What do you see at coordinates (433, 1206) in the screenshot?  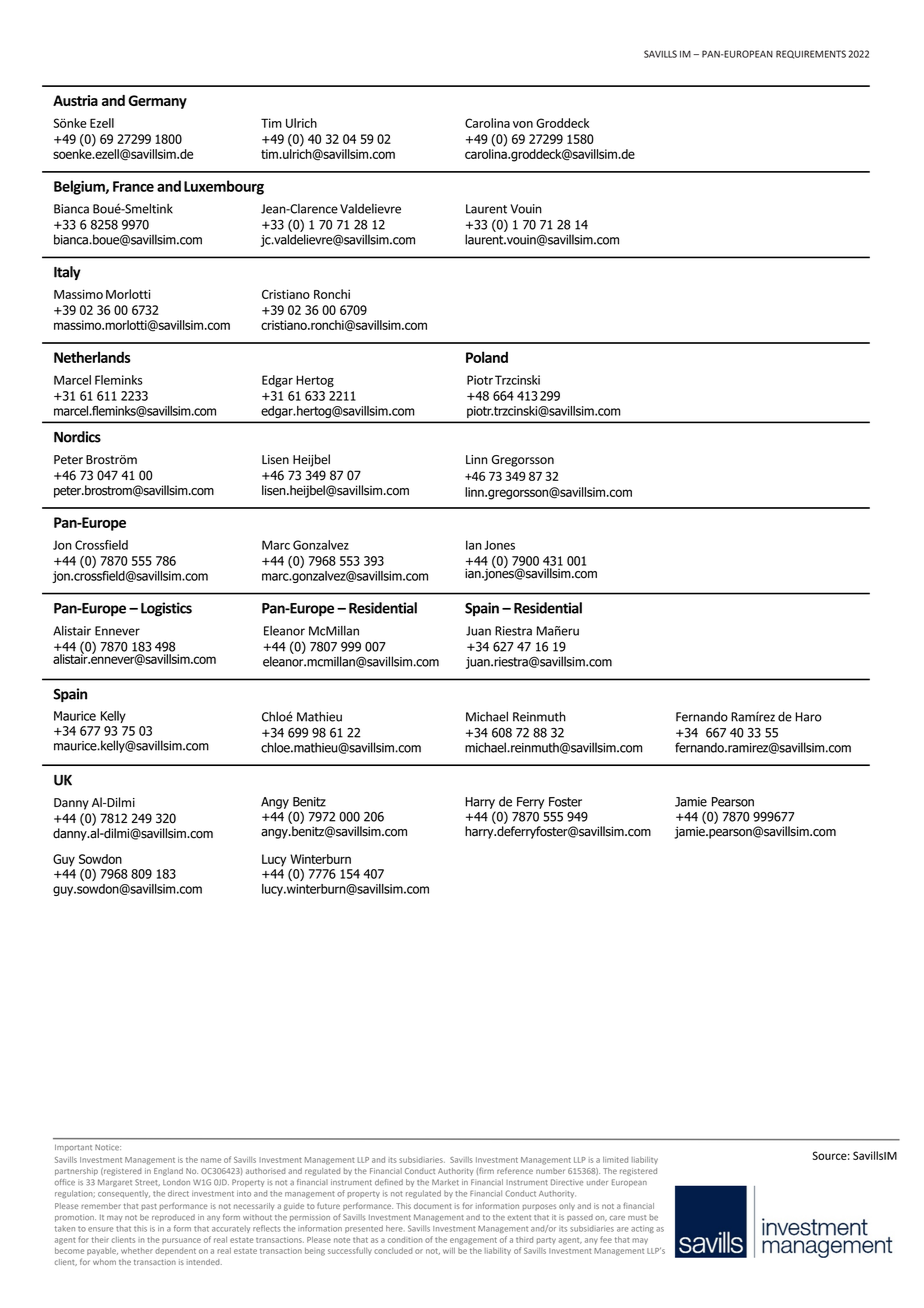 I see `document` at bounding box center [433, 1206].
